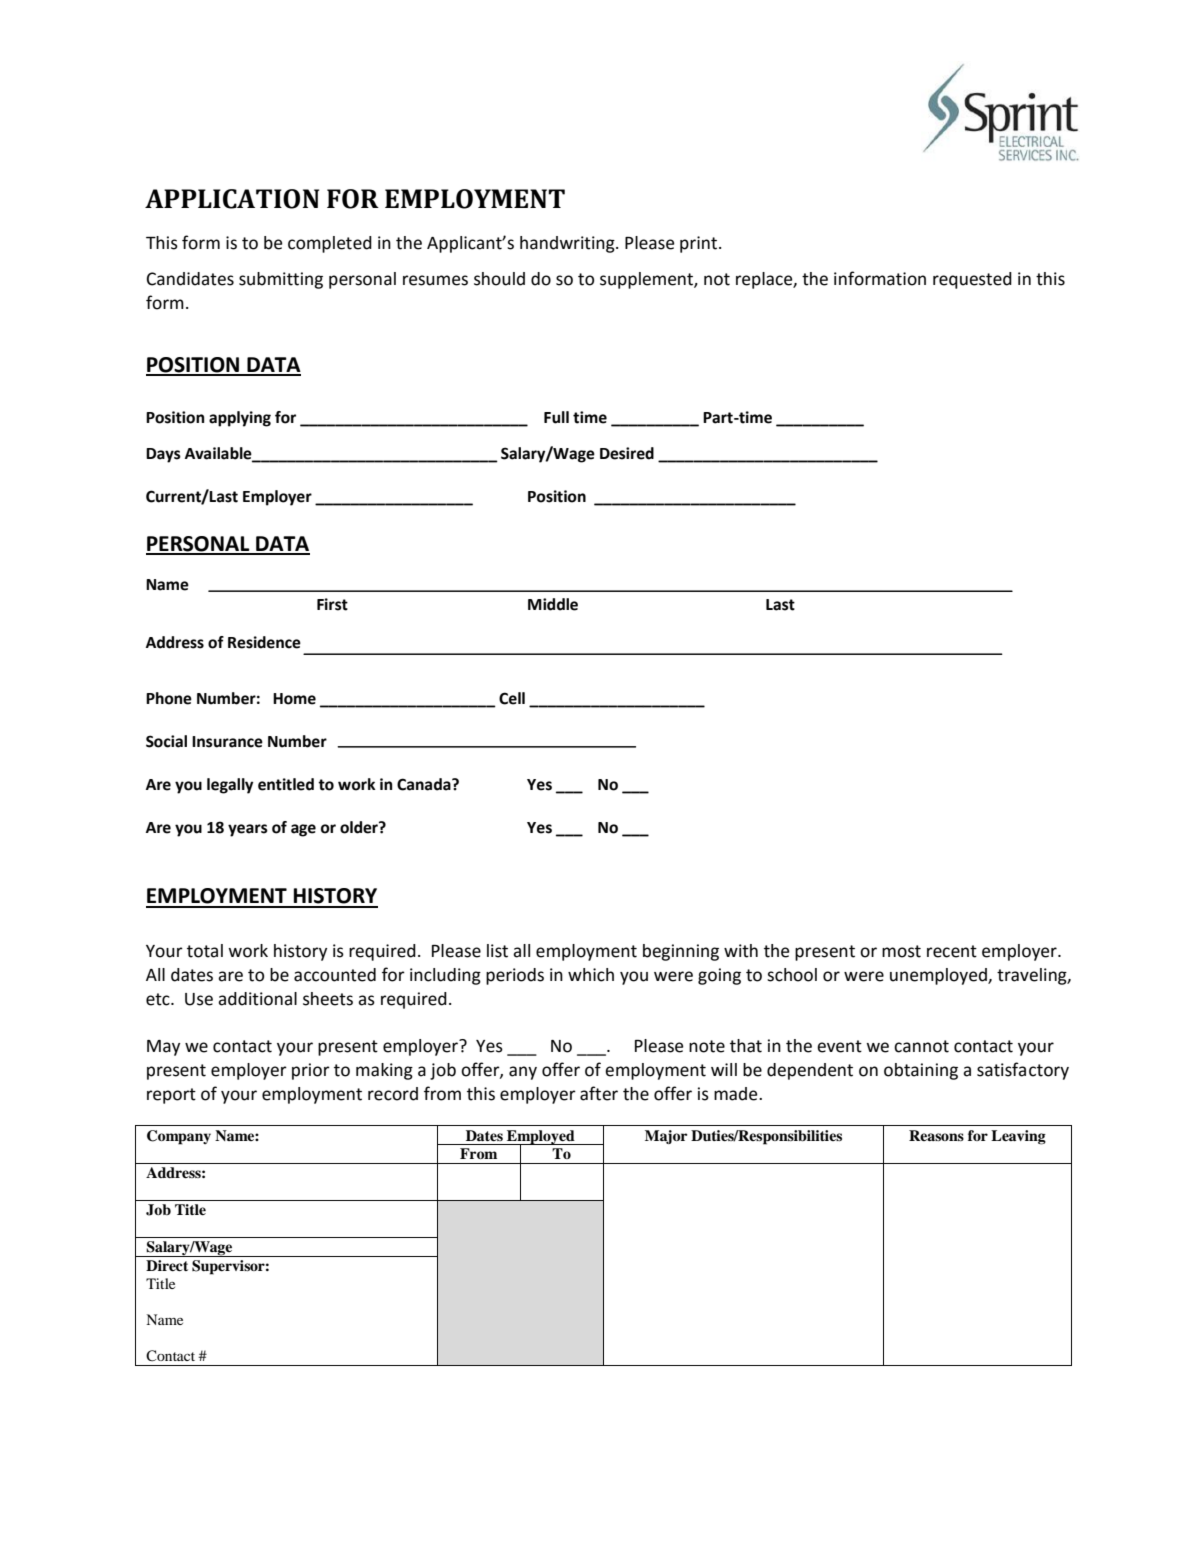 This screenshot has height=1546, width=1195. Describe the element at coordinates (248, 830) in the screenshot. I see `years` at that location.
